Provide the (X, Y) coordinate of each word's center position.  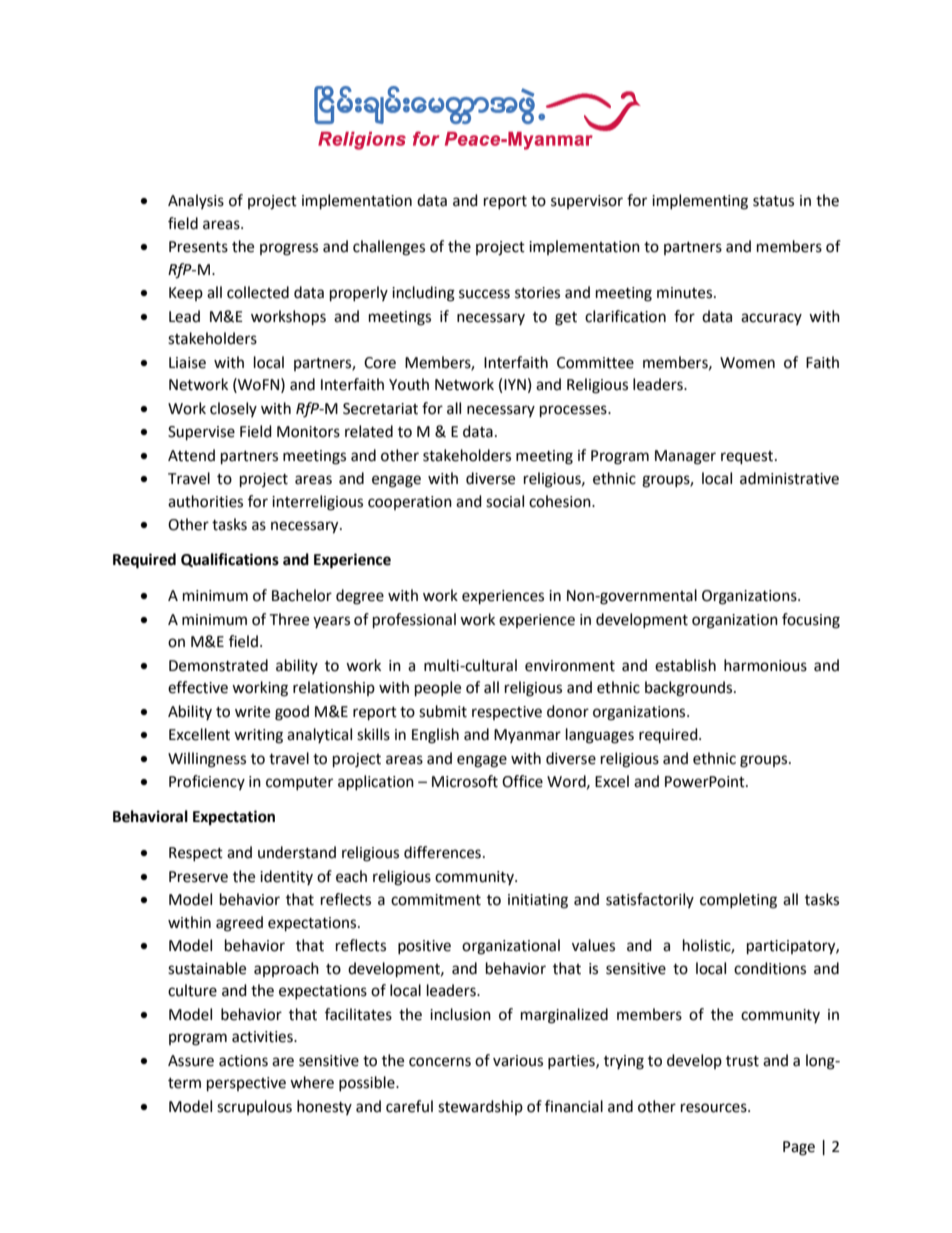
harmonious (765, 665)
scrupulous (254, 1107)
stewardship (480, 1107)
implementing (700, 202)
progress (289, 249)
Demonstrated (218, 665)
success (484, 294)
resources (715, 1108)
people (438, 689)
